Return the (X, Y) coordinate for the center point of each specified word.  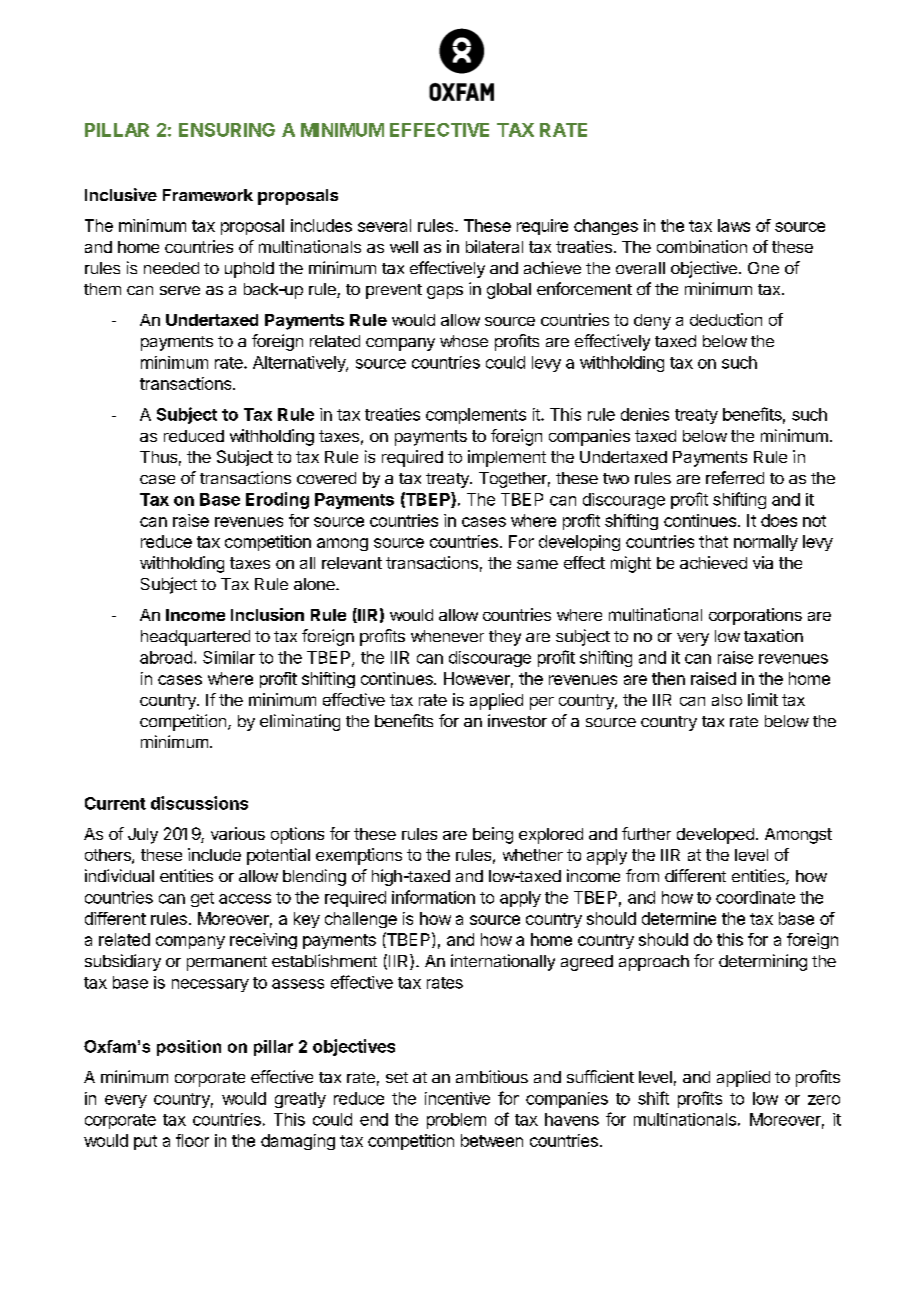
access (245, 899)
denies (645, 414)
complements (476, 416)
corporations (755, 616)
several (384, 225)
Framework (208, 195)
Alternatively (300, 364)
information (433, 897)
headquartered (195, 638)
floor (192, 1140)
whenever (447, 636)
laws (734, 225)
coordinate (755, 897)
